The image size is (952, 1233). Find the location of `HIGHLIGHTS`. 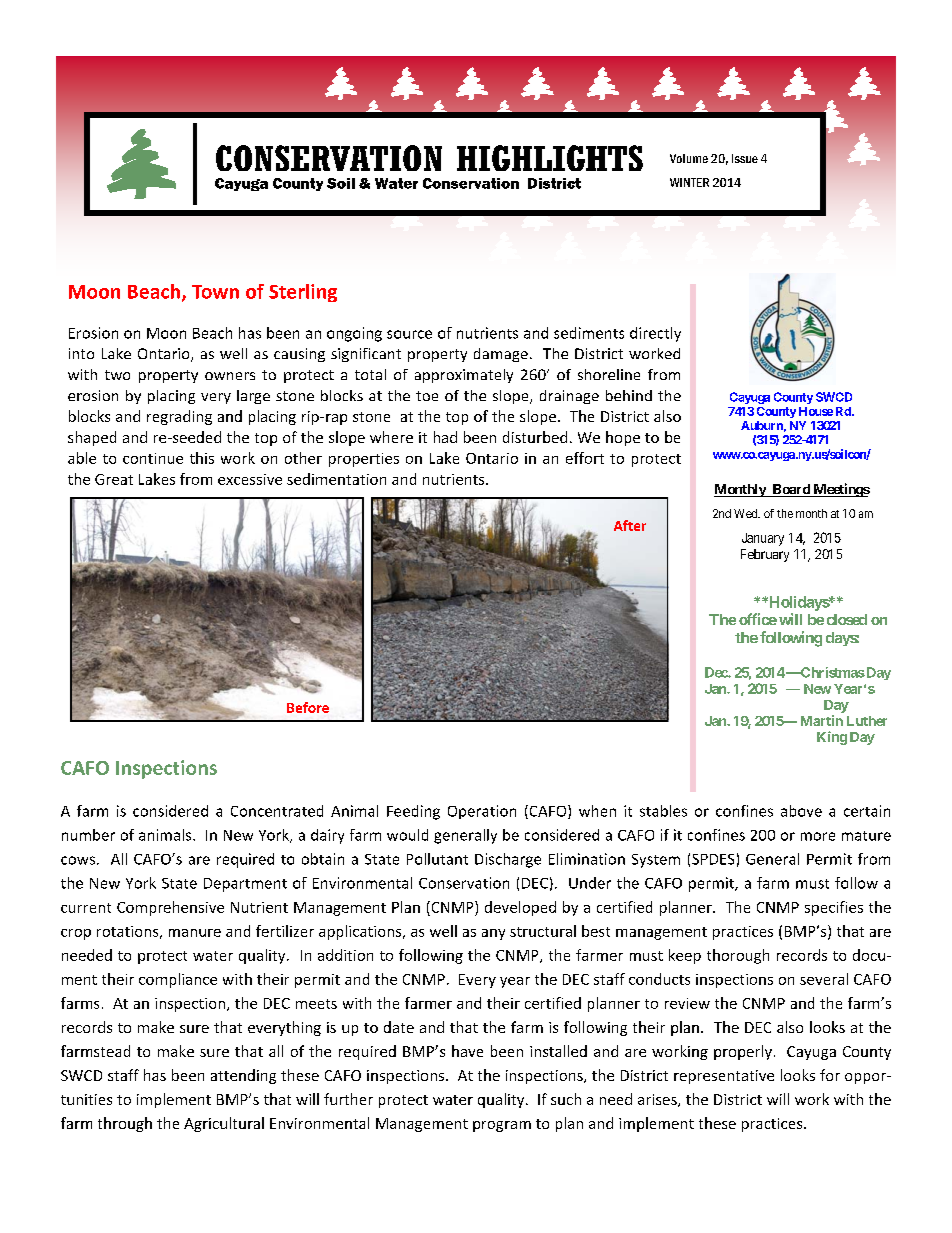

HIGHLIGHTS is located at coordinates (550, 158).
